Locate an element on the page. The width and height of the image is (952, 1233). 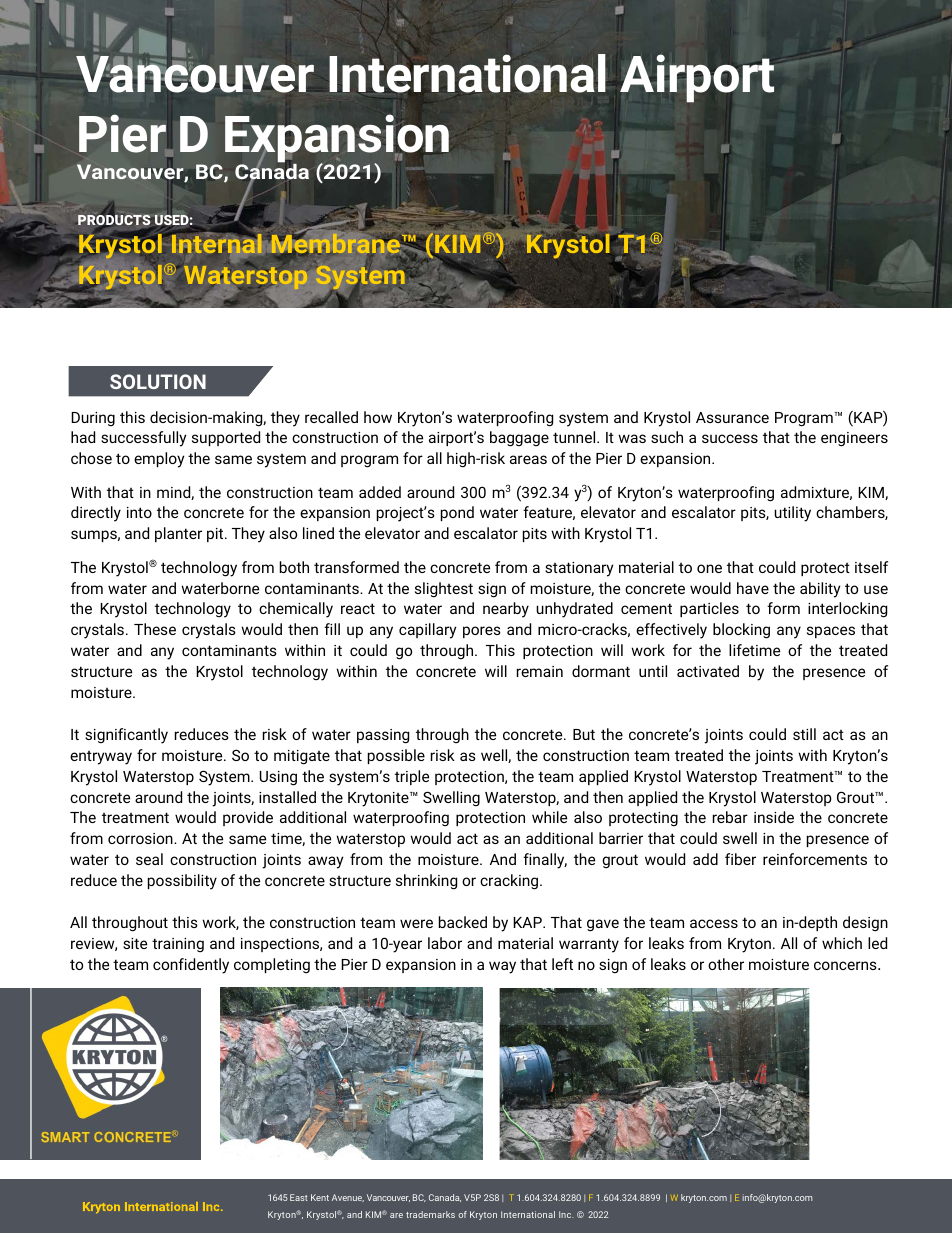
entryway is located at coordinates (101, 758).
